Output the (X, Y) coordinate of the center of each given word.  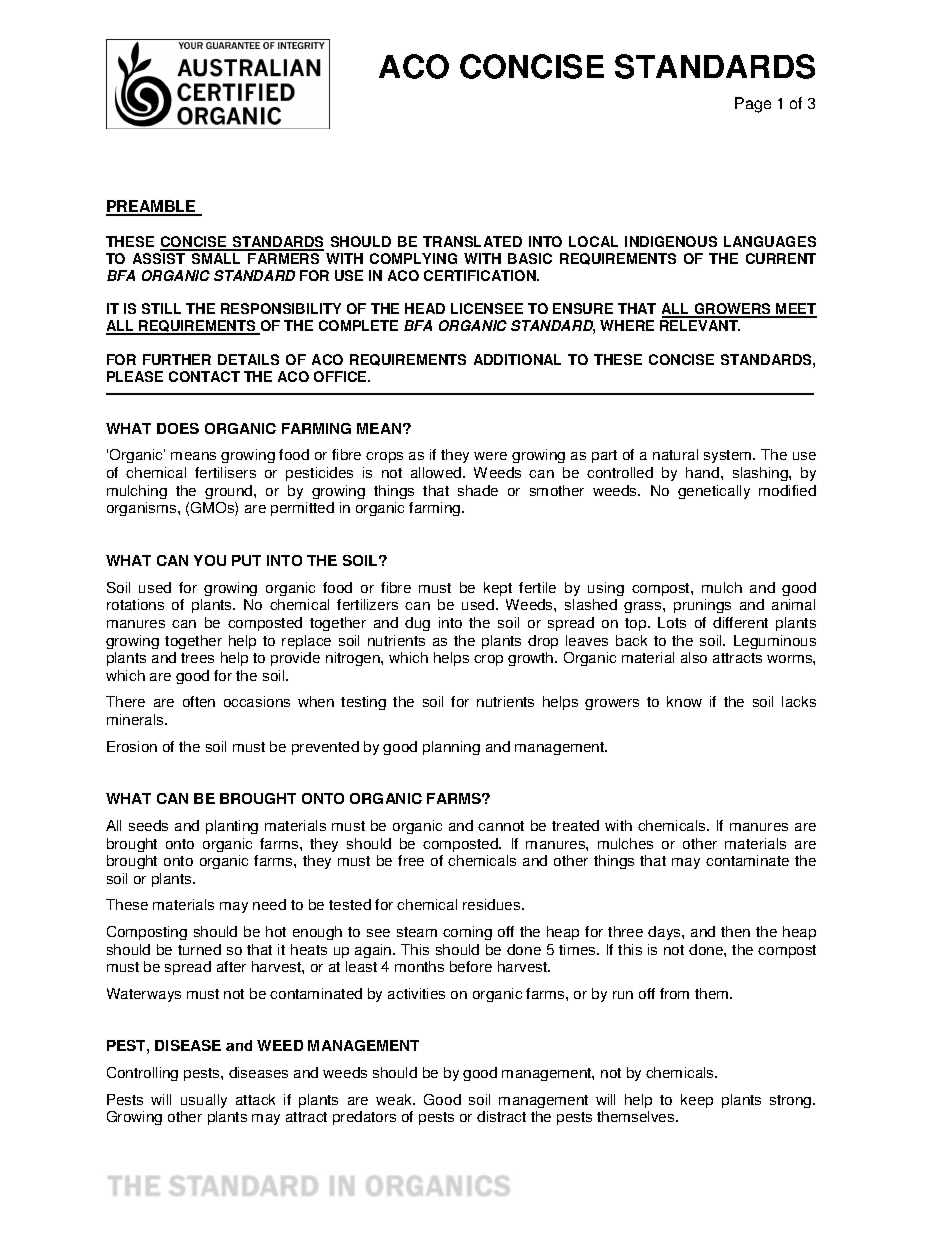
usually (204, 1101)
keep (697, 1101)
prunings (702, 606)
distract (501, 1116)
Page (753, 105)
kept (498, 589)
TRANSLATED (472, 241)
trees (197, 658)
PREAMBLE (152, 207)
